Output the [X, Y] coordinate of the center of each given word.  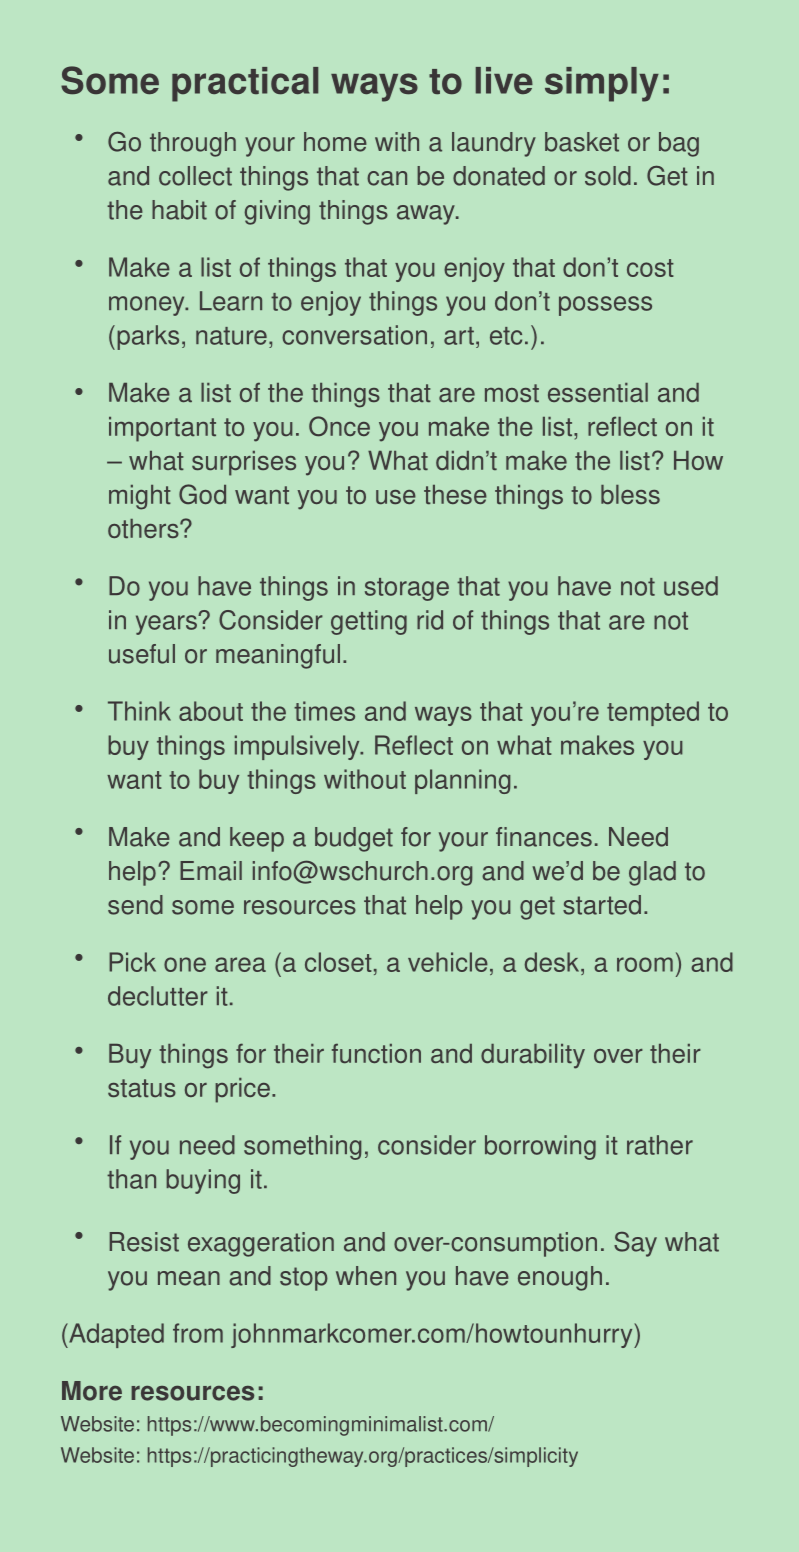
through [193, 144]
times [324, 711]
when [366, 1276]
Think [139, 711]
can [387, 178]
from [198, 1333]
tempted [653, 713]
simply [602, 84]
